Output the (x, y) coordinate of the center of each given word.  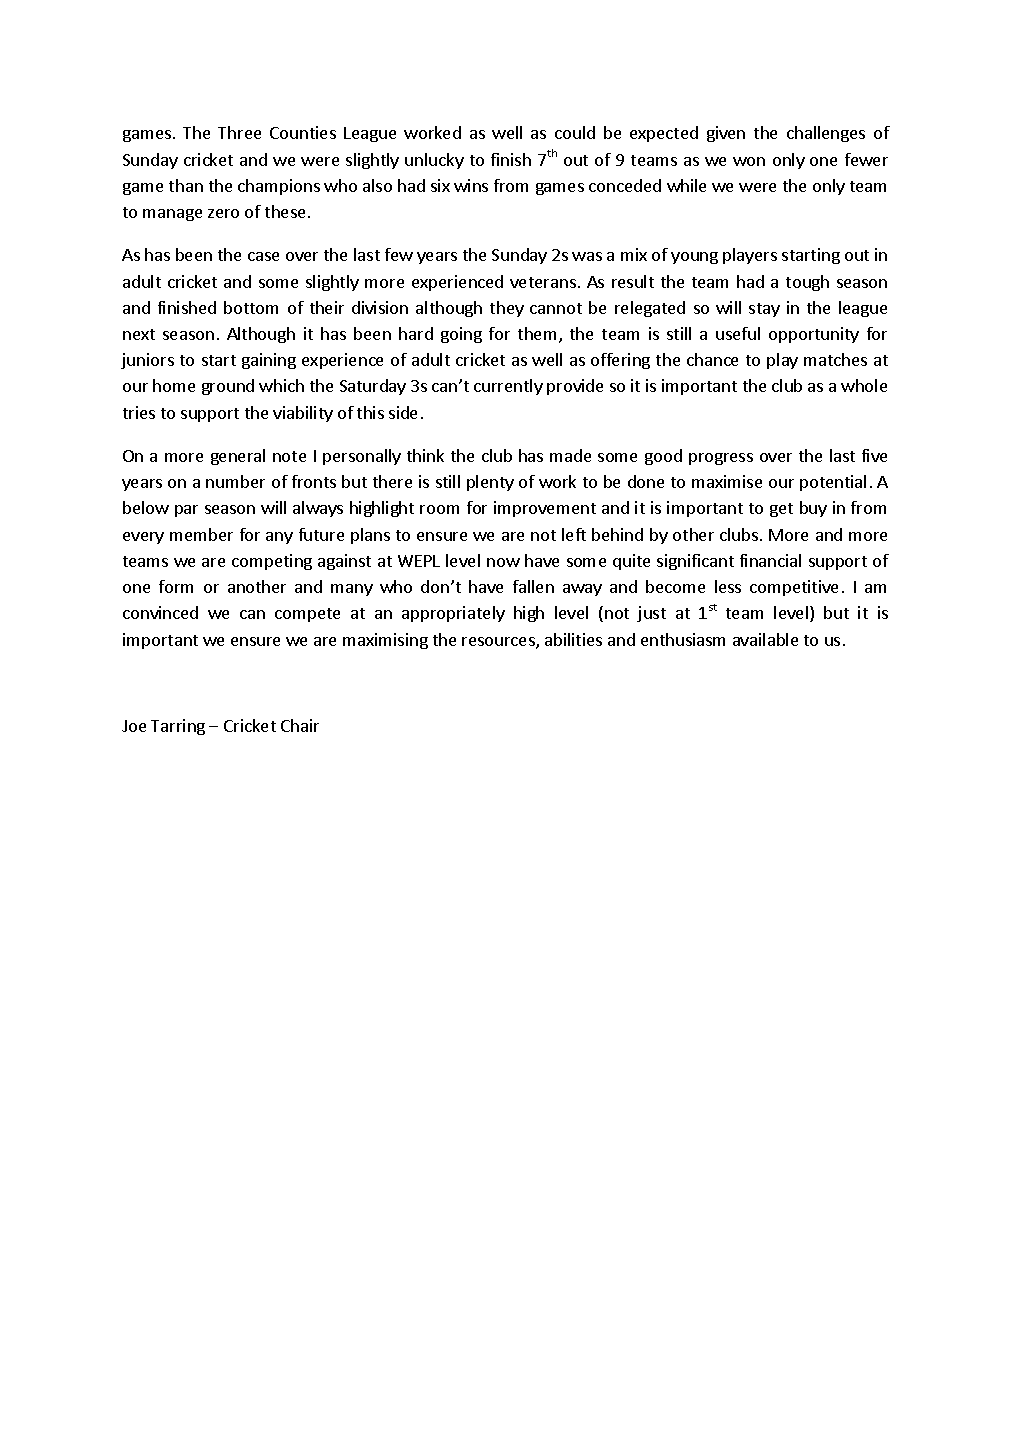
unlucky (434, 161)
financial (770, 560)
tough (807, 283)
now (503, 562)
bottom (251, 307)
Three (239, 132)
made (570, 455)
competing (272, 562)
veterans (543, 282)
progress (721, 459)
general (238, 457)
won (749, 161)
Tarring (178, 727)
